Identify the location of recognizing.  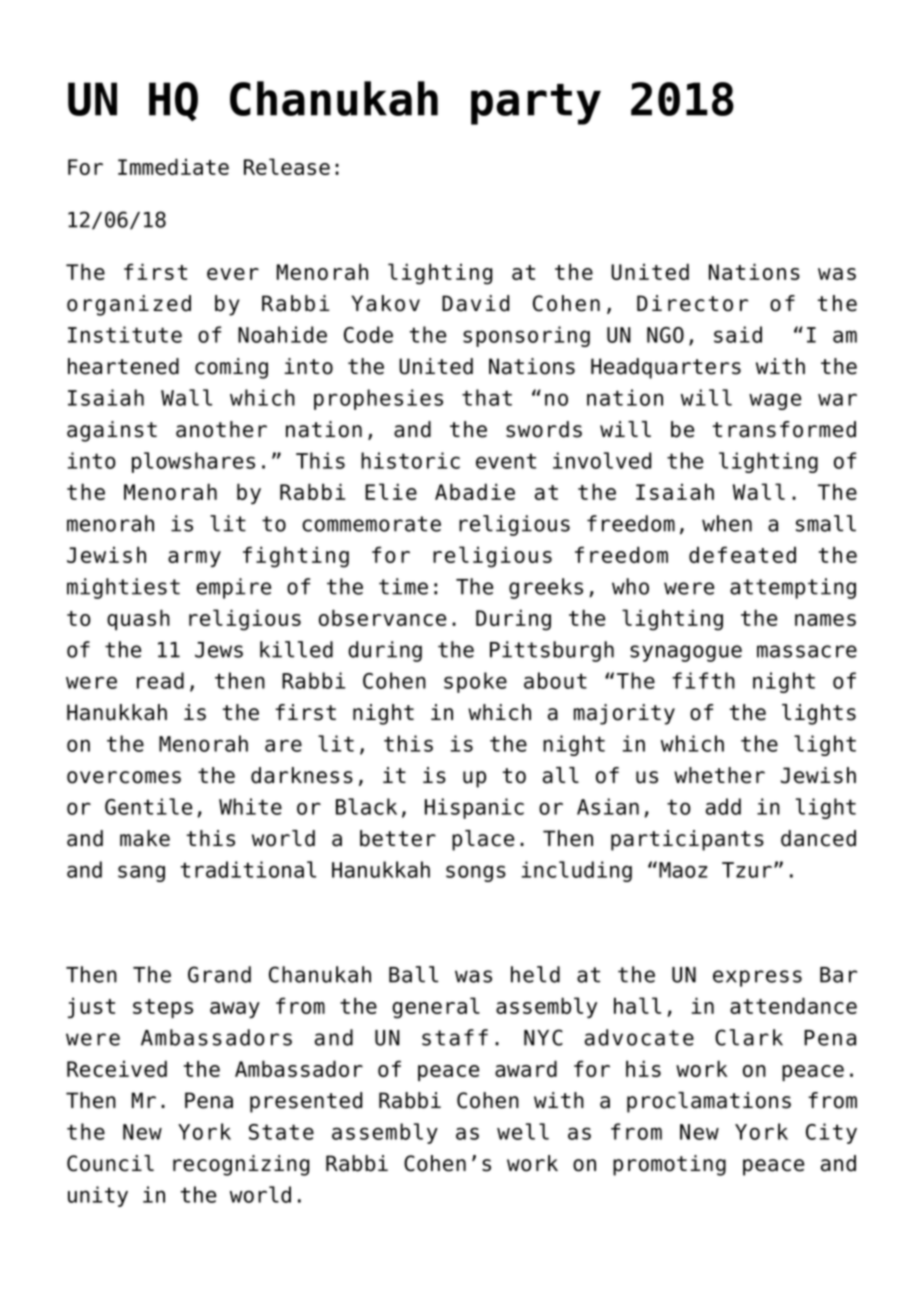
(241, 1165).
